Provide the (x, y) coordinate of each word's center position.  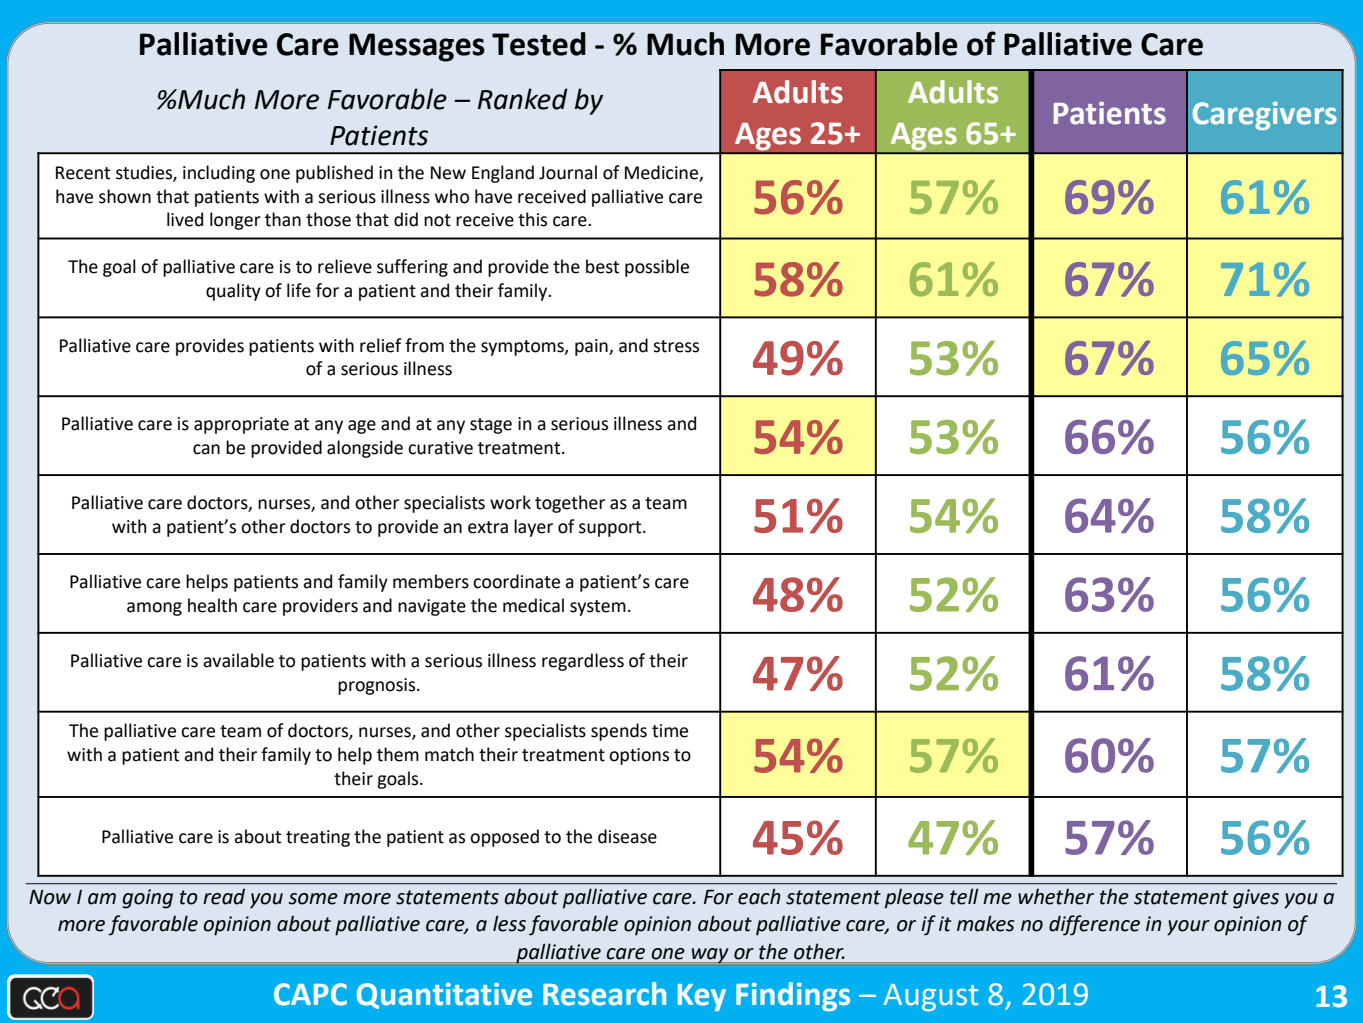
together (570, 504)
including (219, 174)
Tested (539, 44)
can (206, 449)
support (611, 529)
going (147, 899)
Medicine (662, 173)
